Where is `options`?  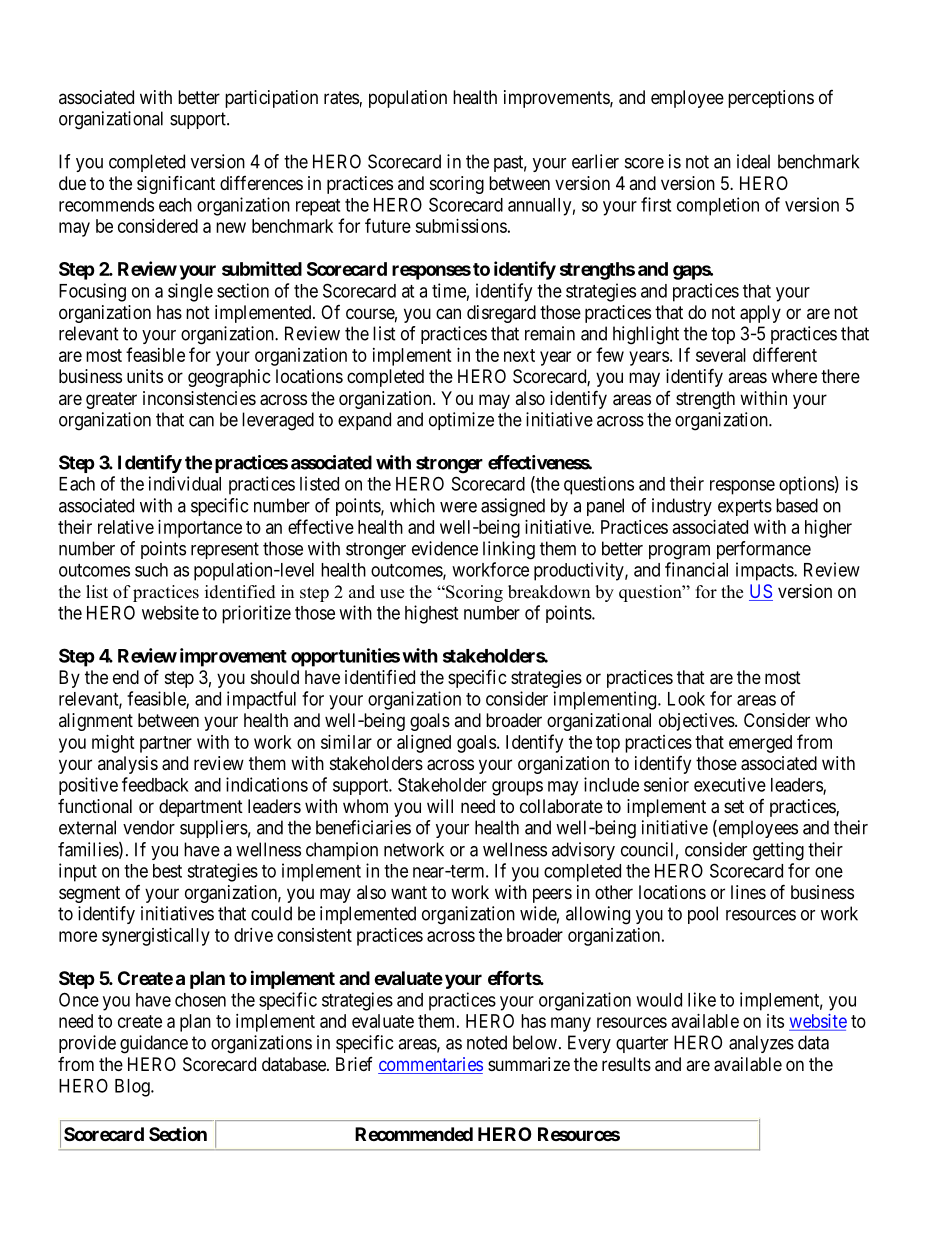
options is located at coordinates (807, 485).
